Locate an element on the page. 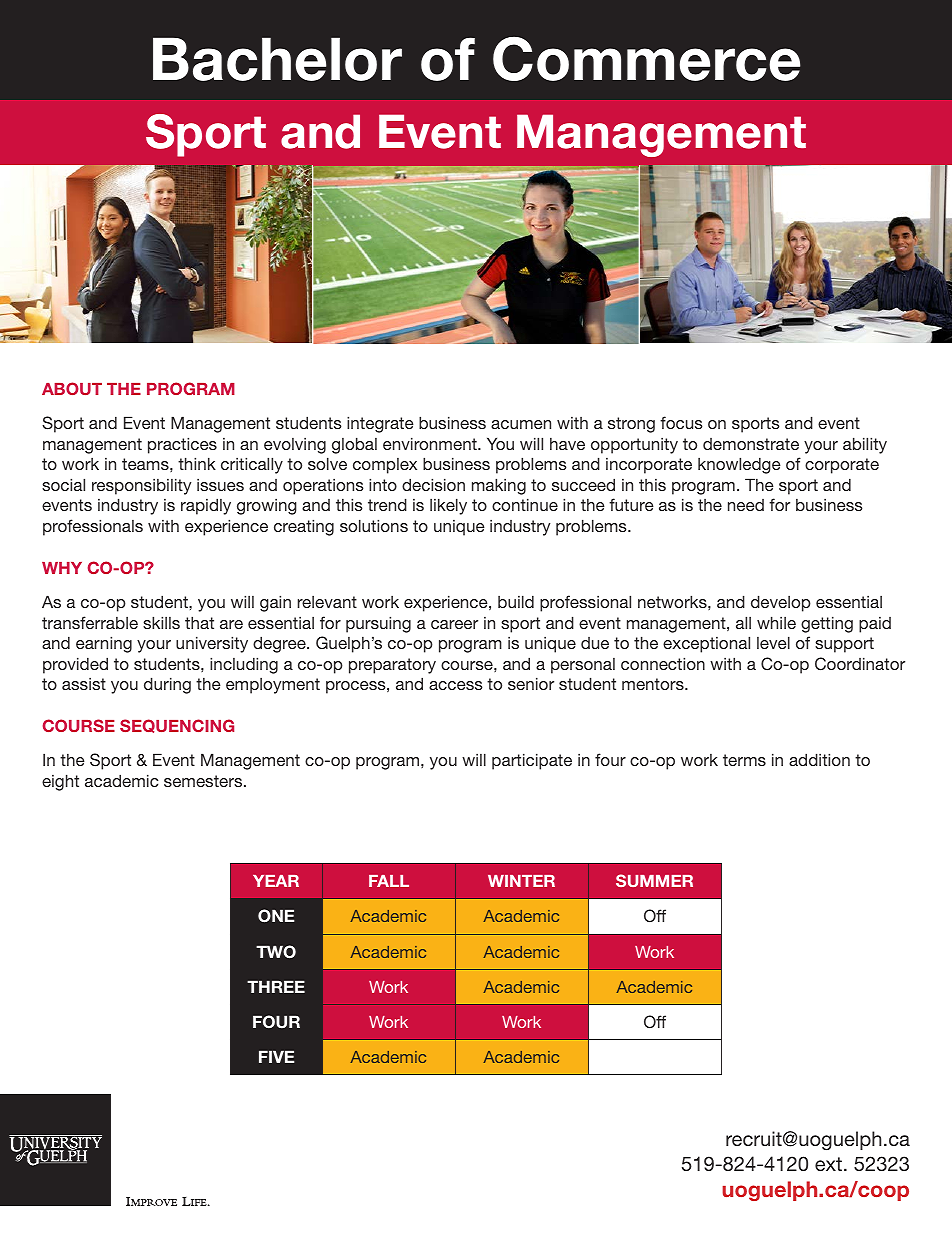  FIVE is located at coordinates (276, 1056).
